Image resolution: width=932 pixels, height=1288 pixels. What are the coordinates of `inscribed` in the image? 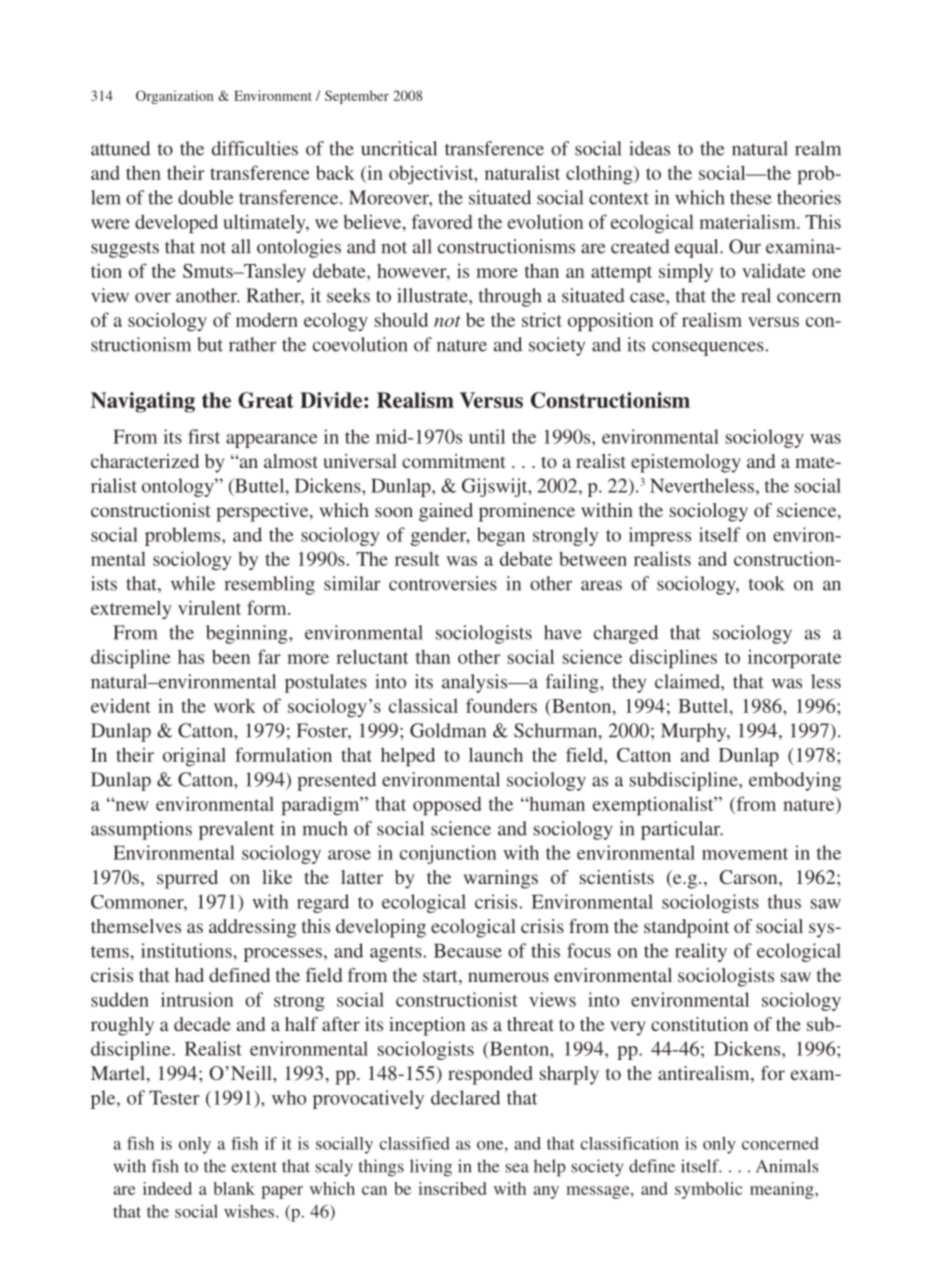 It's located at (452, 1188).
